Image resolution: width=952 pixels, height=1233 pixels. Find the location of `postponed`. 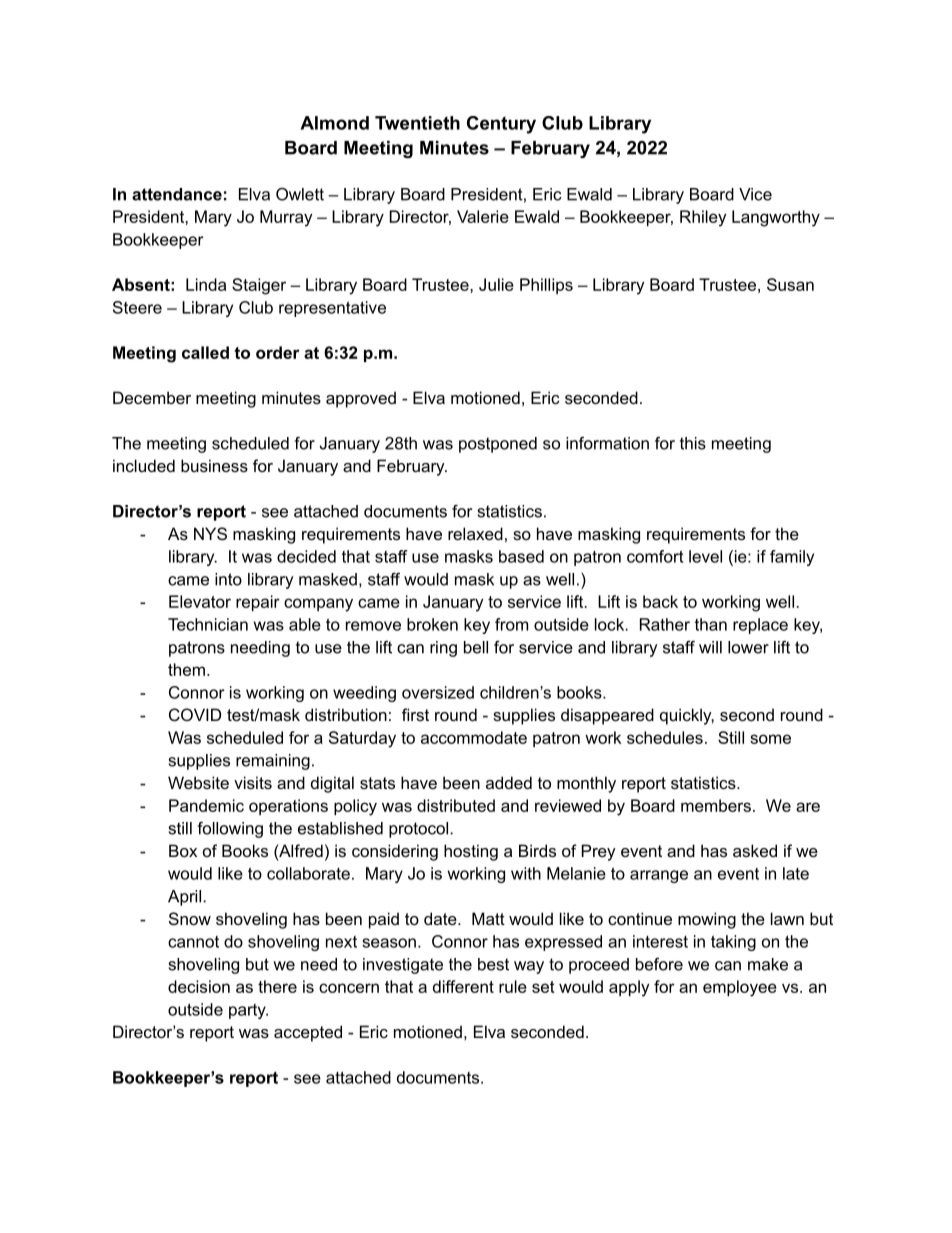

postponed is located at coordinates (498, 445).
